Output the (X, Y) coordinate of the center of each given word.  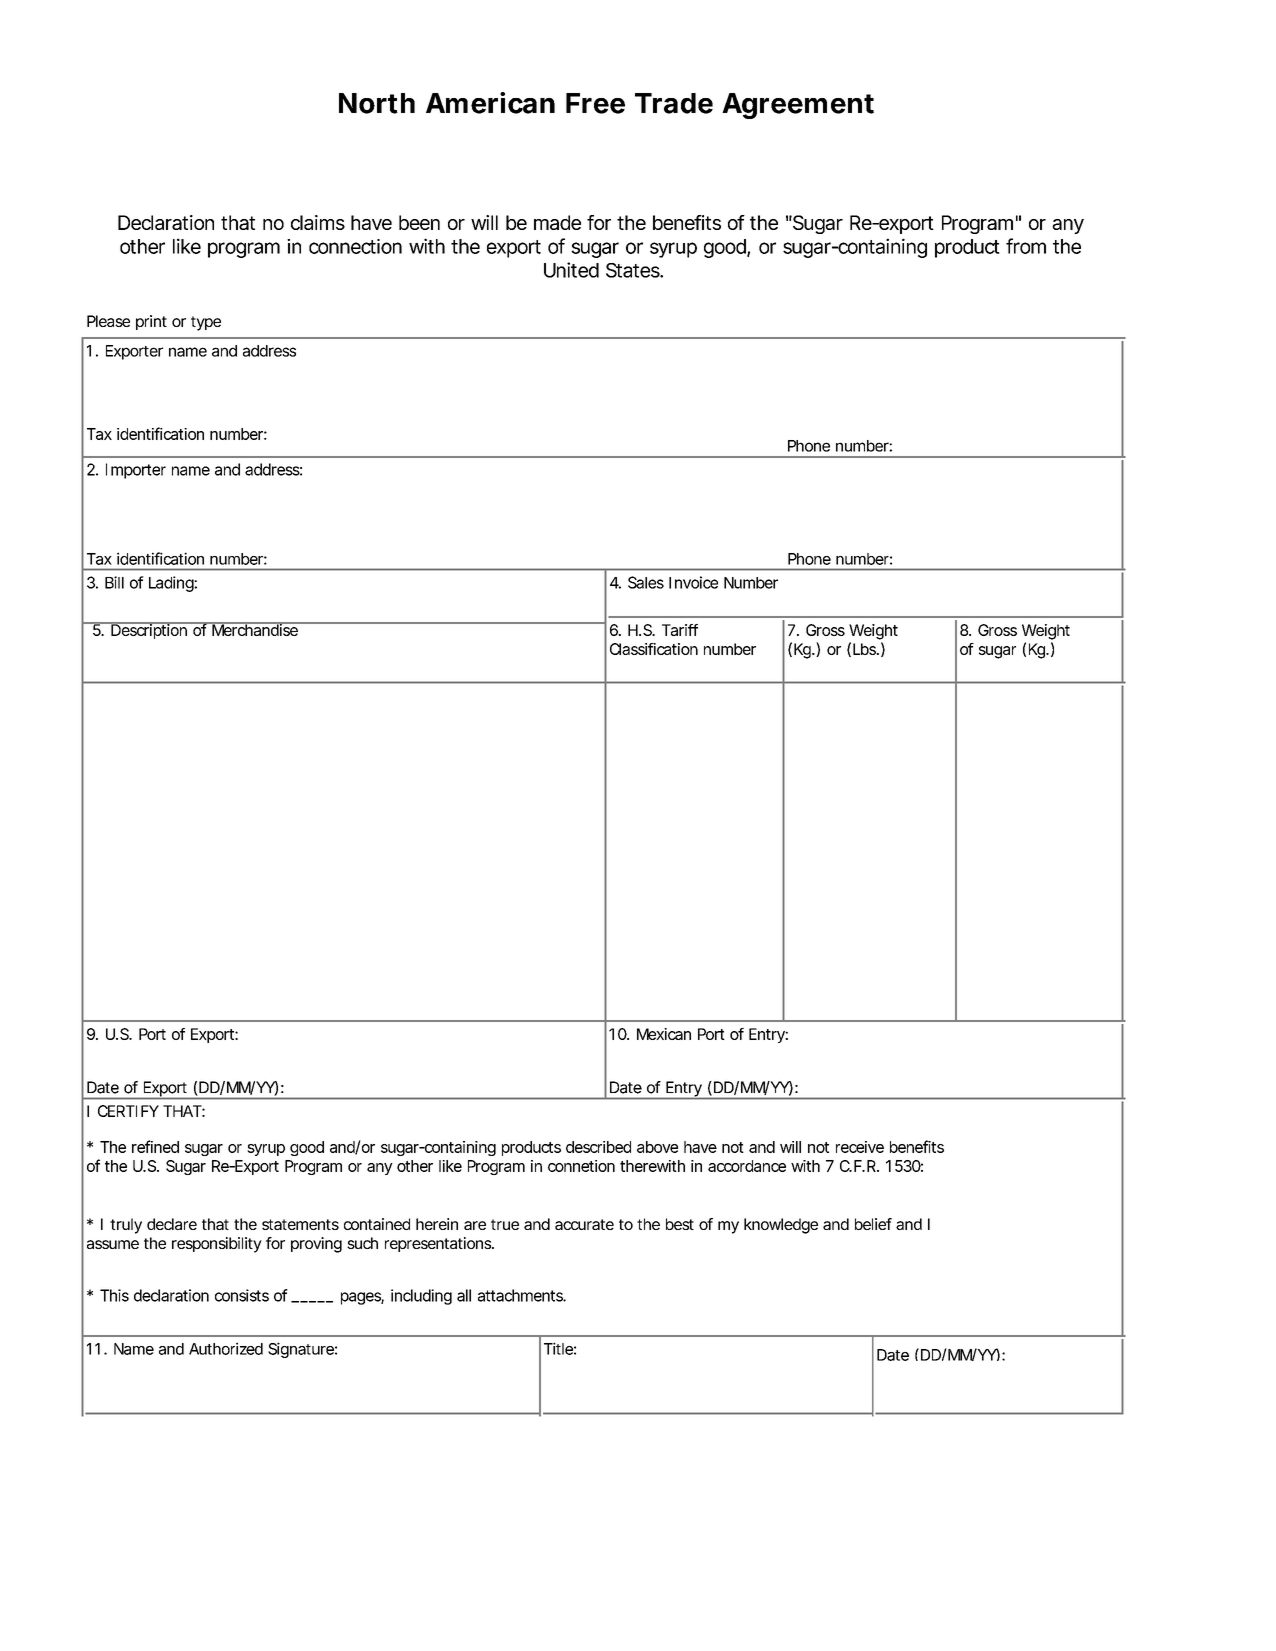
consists (242, 1295)
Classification (654, 649)
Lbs (866, 649)
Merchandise (255, 629)
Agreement (798, 106)
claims (318, 222)
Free (595, 103)
